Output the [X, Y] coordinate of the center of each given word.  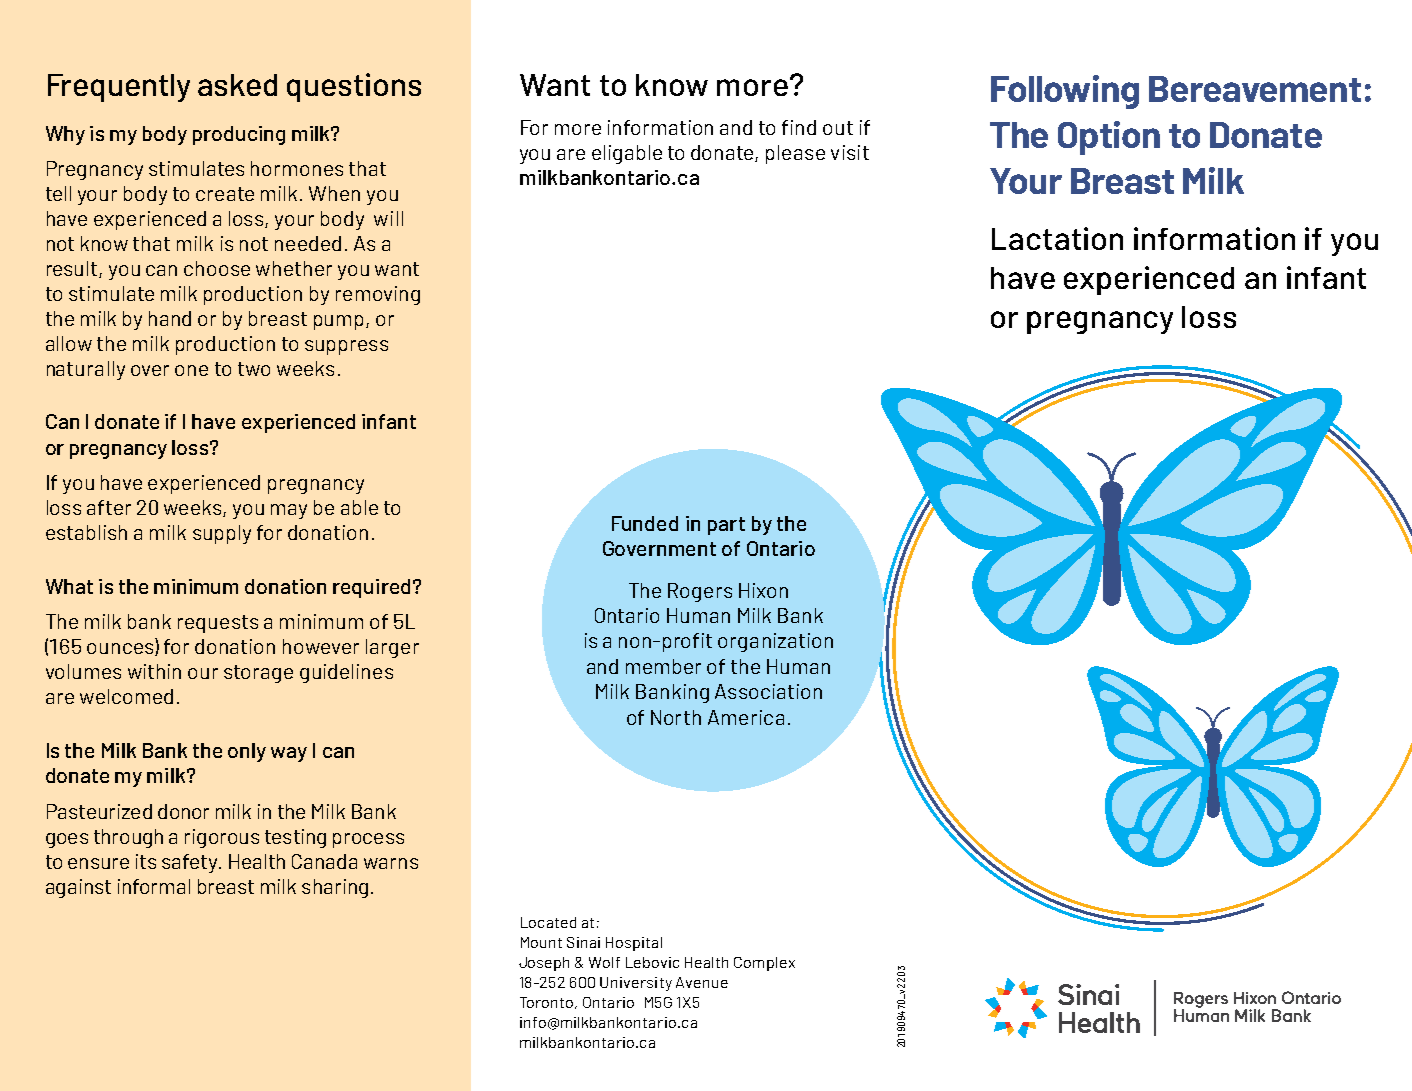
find [799, 127]
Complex [764, 964]
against [78, 888]
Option [1109, 138]
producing [239, 135]
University [636, 984]
